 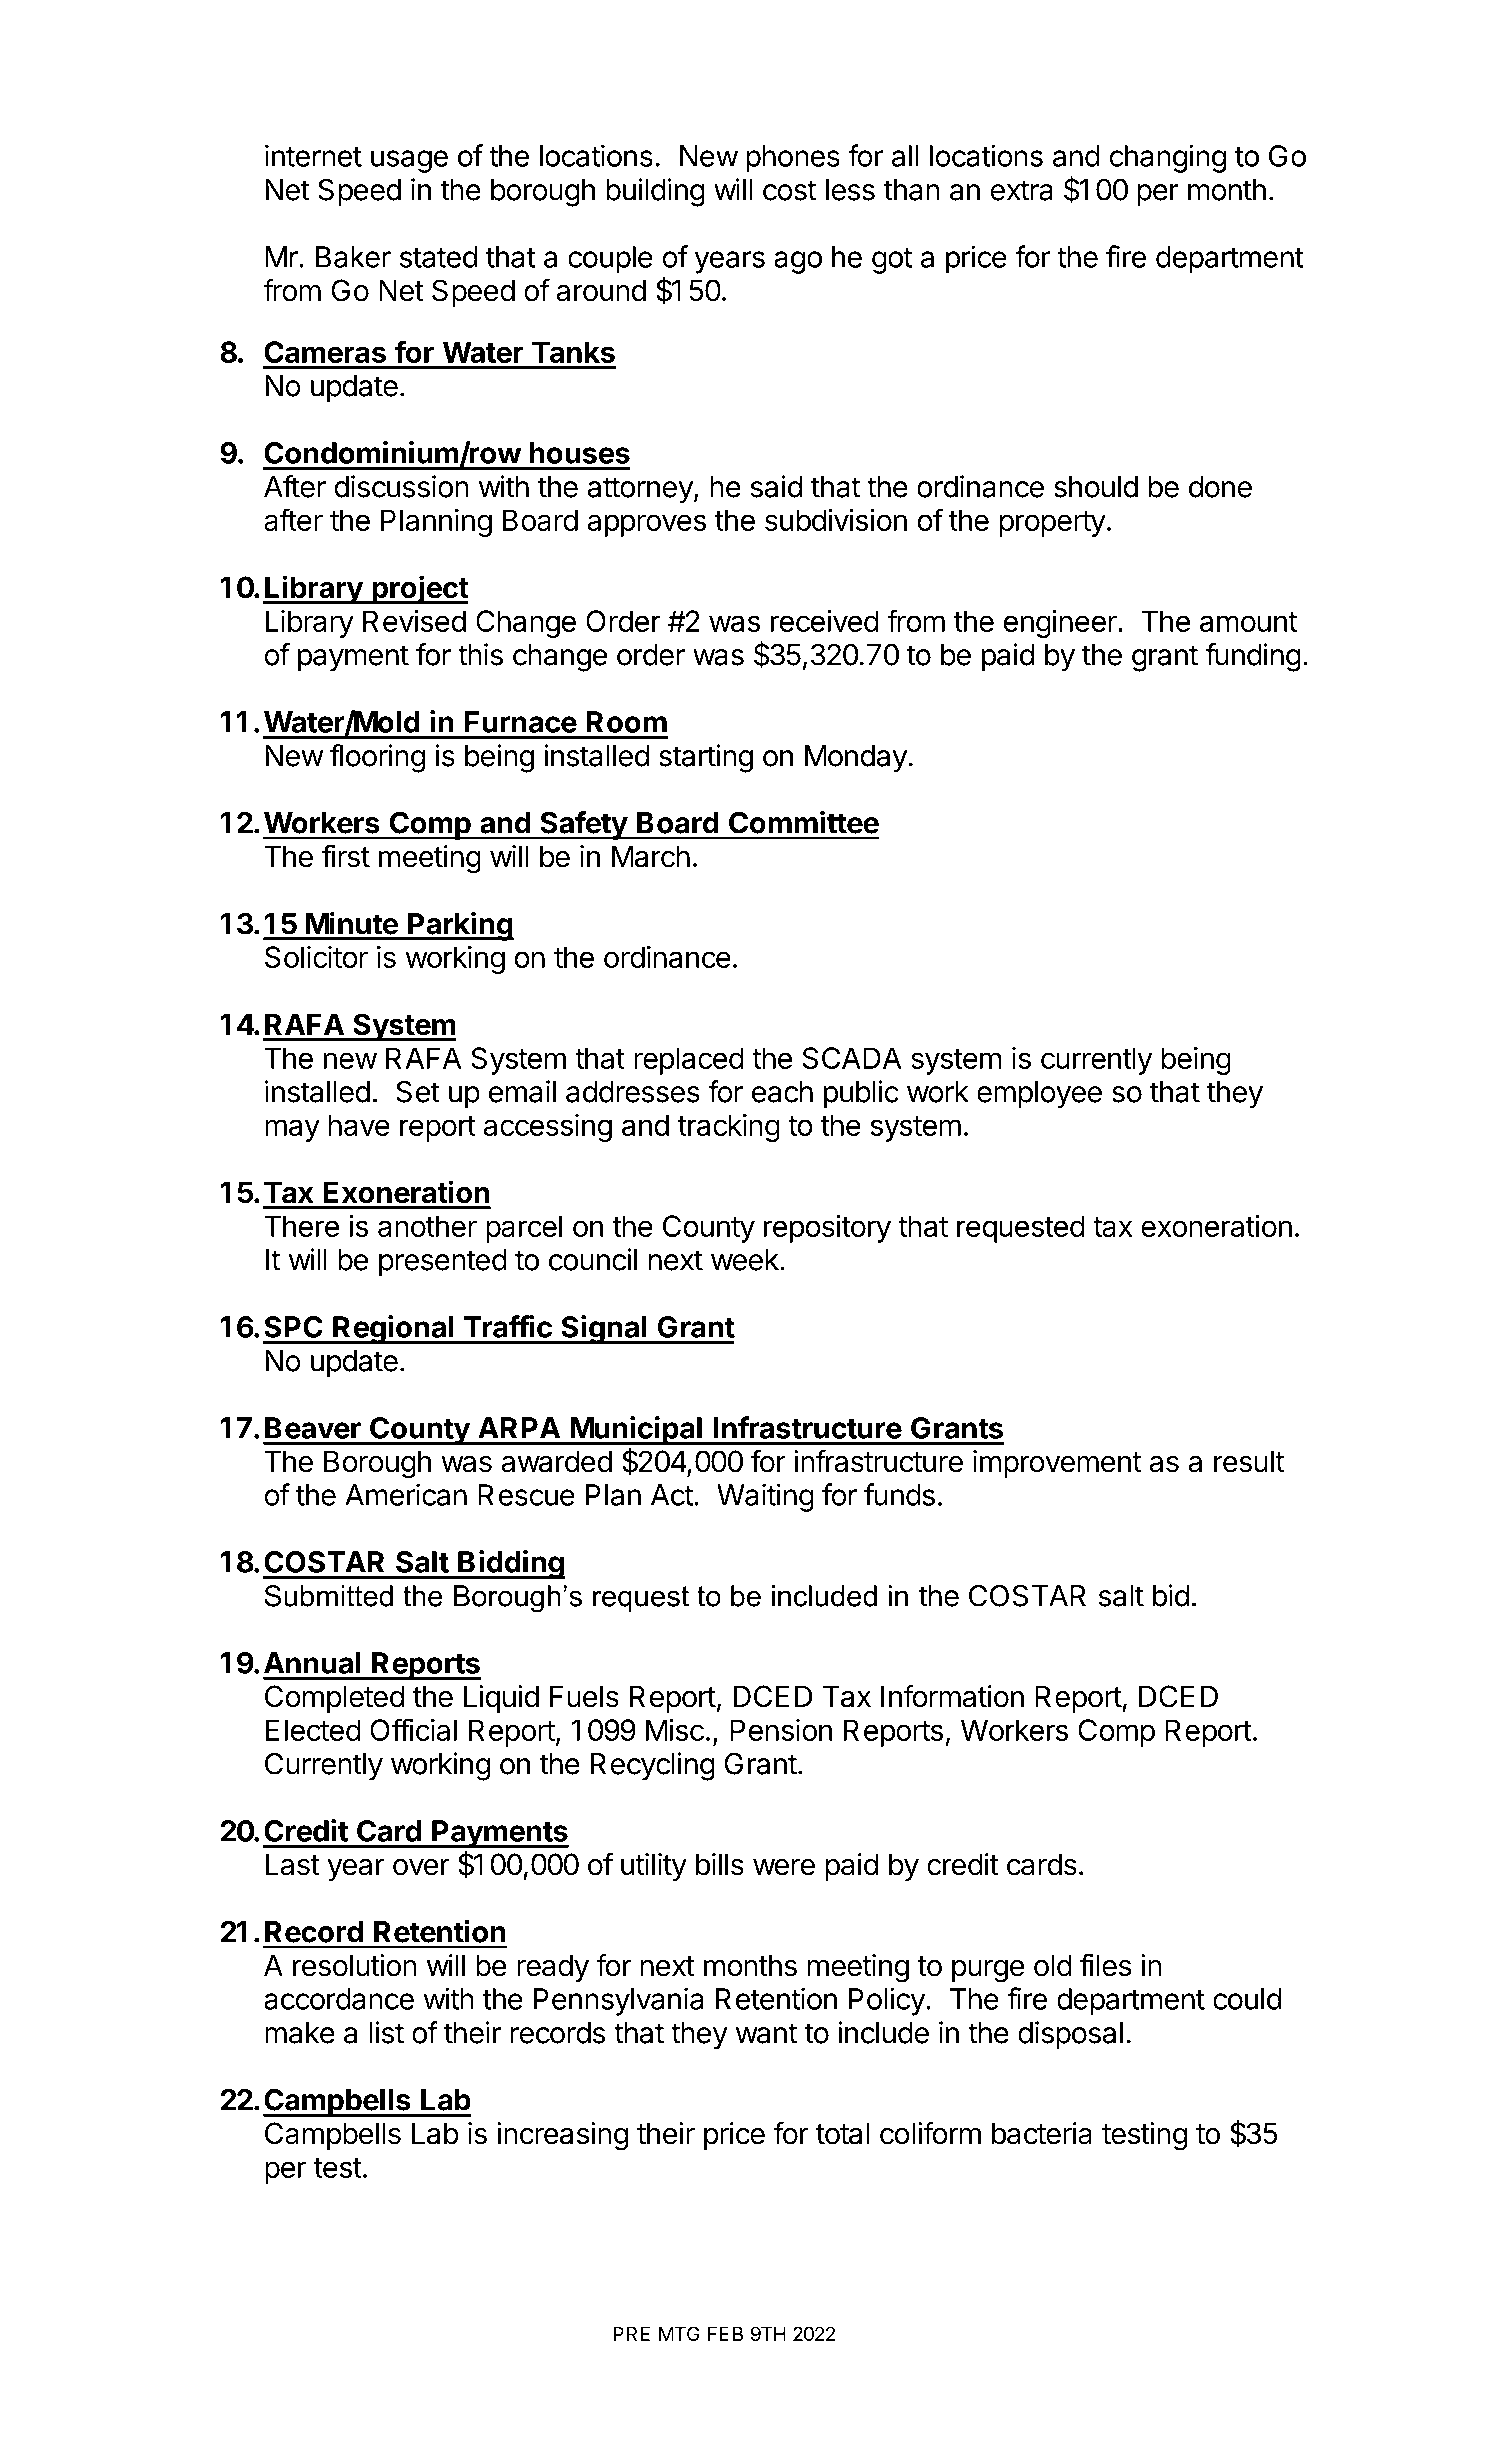 I want to click on Revised, so click(x=414, y=621).
